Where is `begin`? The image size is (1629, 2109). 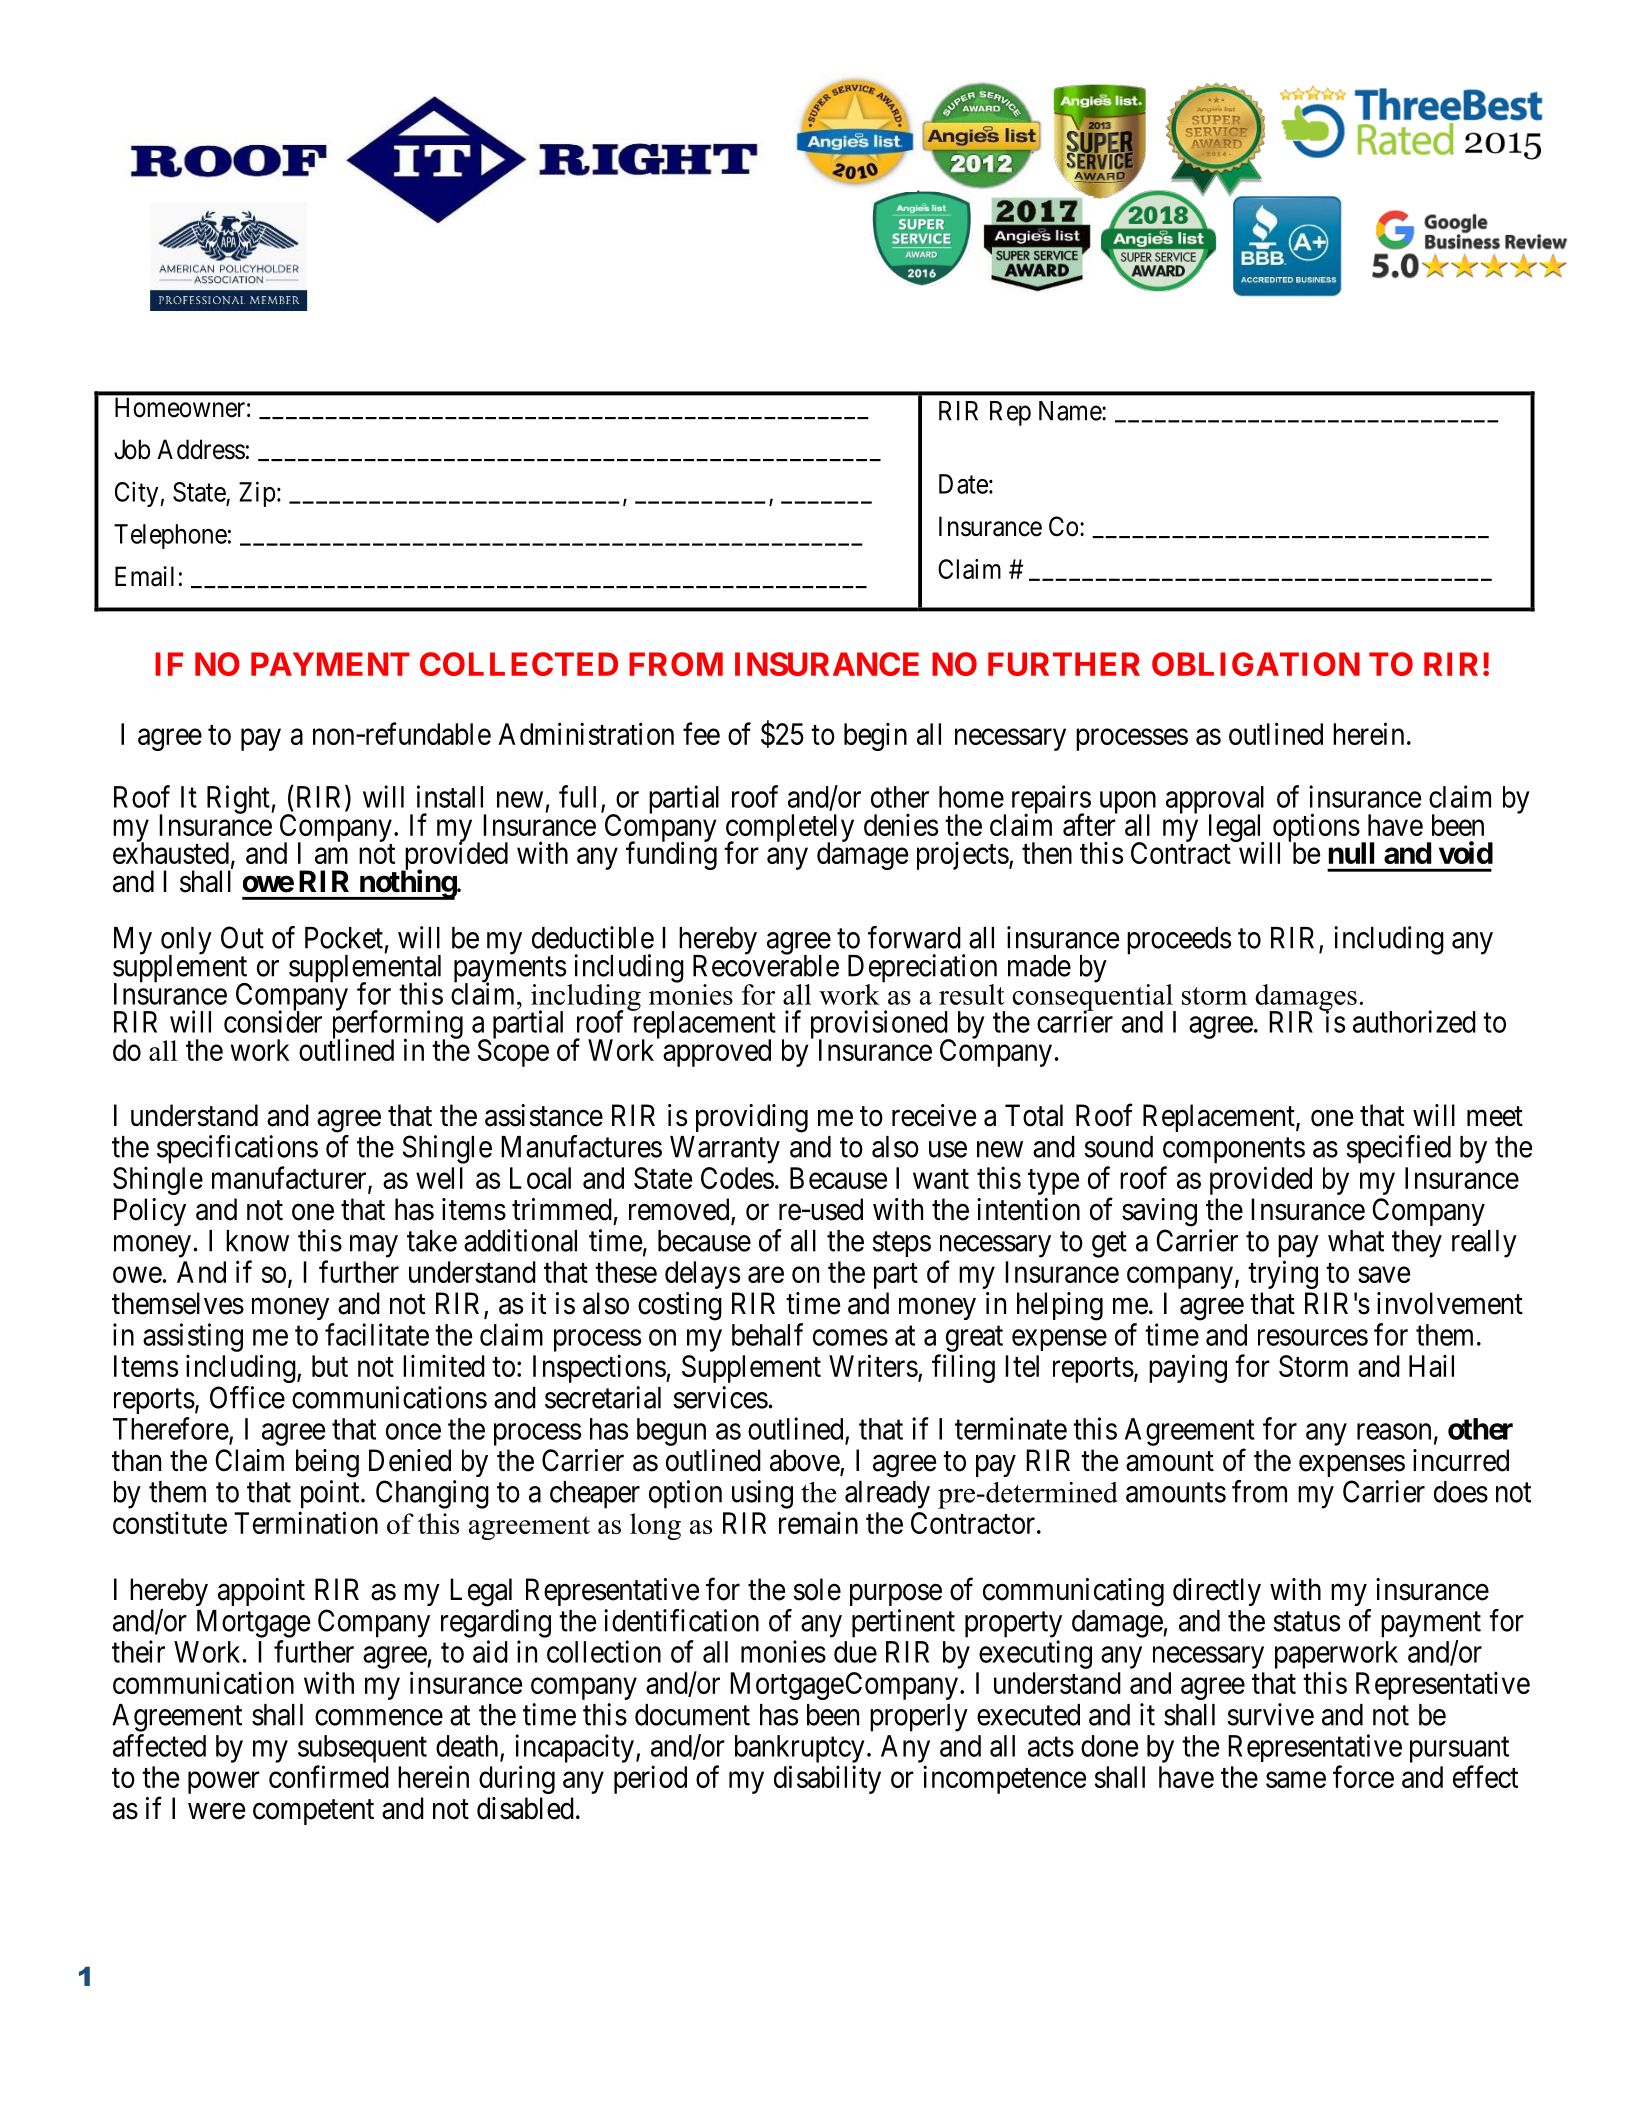
begin is located at coordinates (875, 736).
